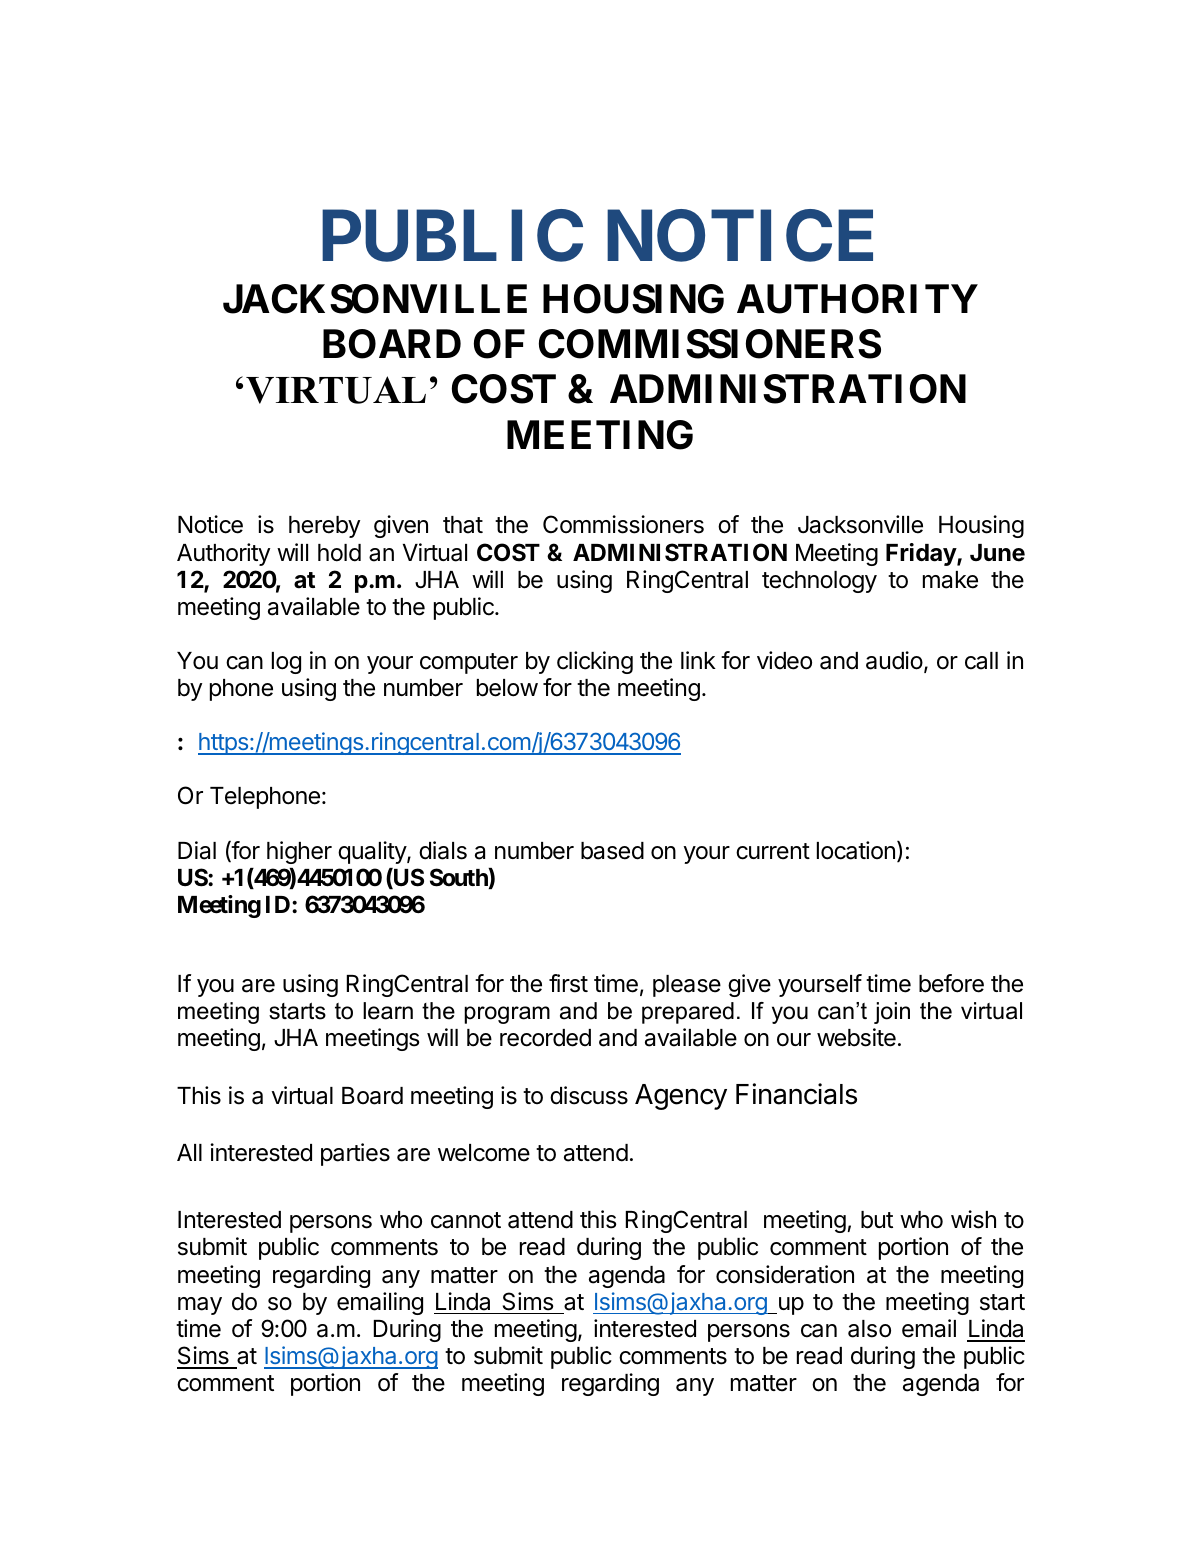  What do you see at coordinates (200, 1306) in the document?
I see `may` at bounding box center [200, 1306].
